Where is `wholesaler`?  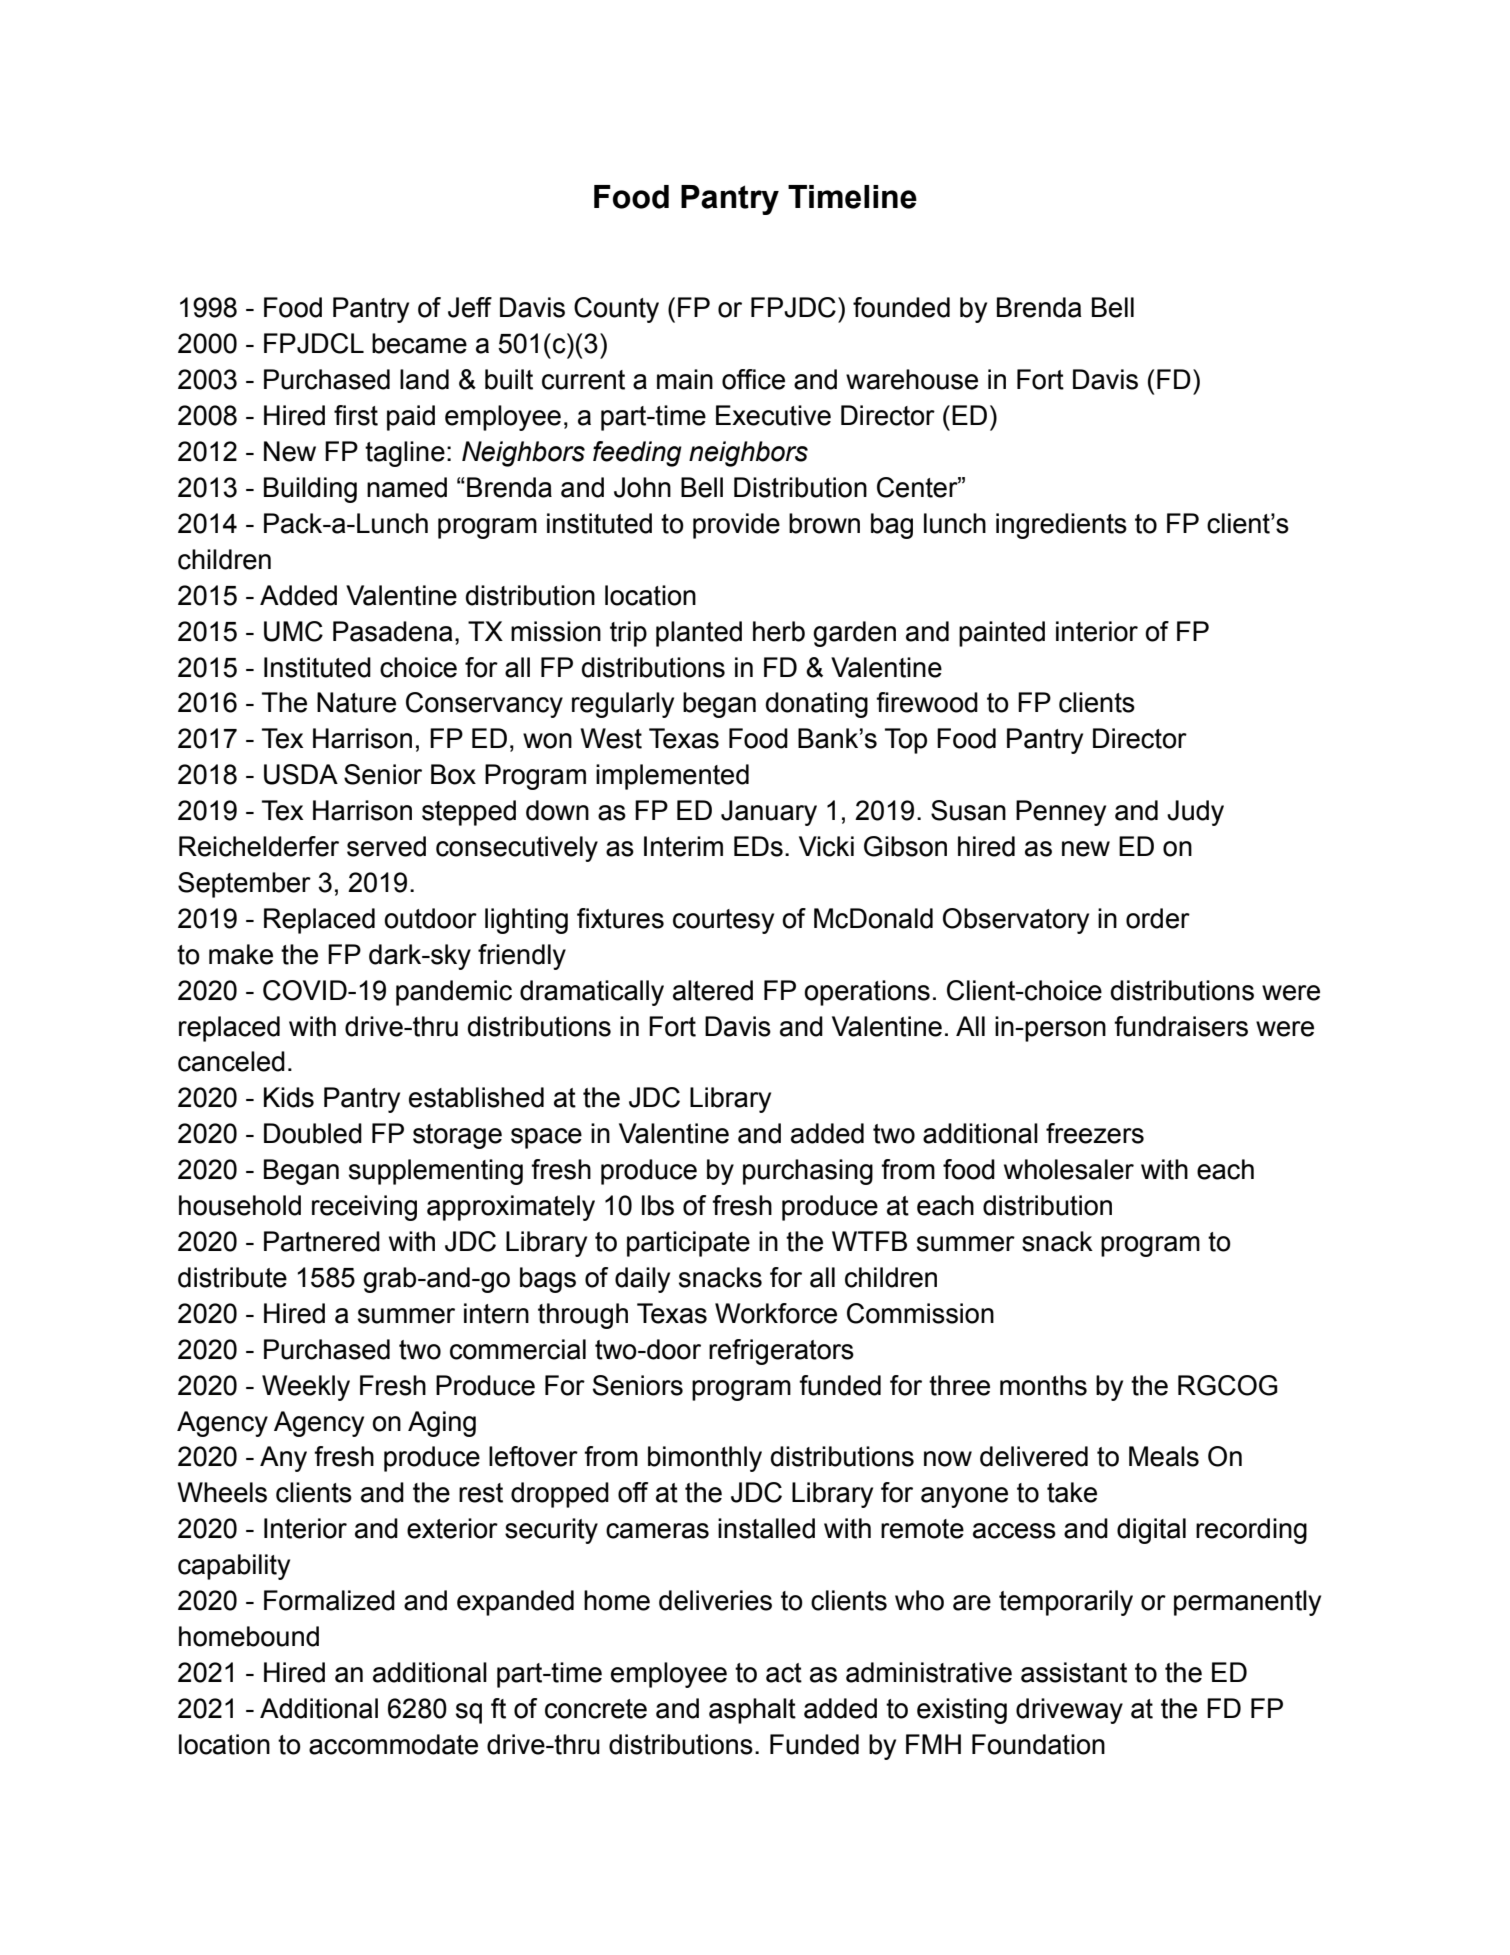
wholesaler is located at coordinates (1069, 1169).
